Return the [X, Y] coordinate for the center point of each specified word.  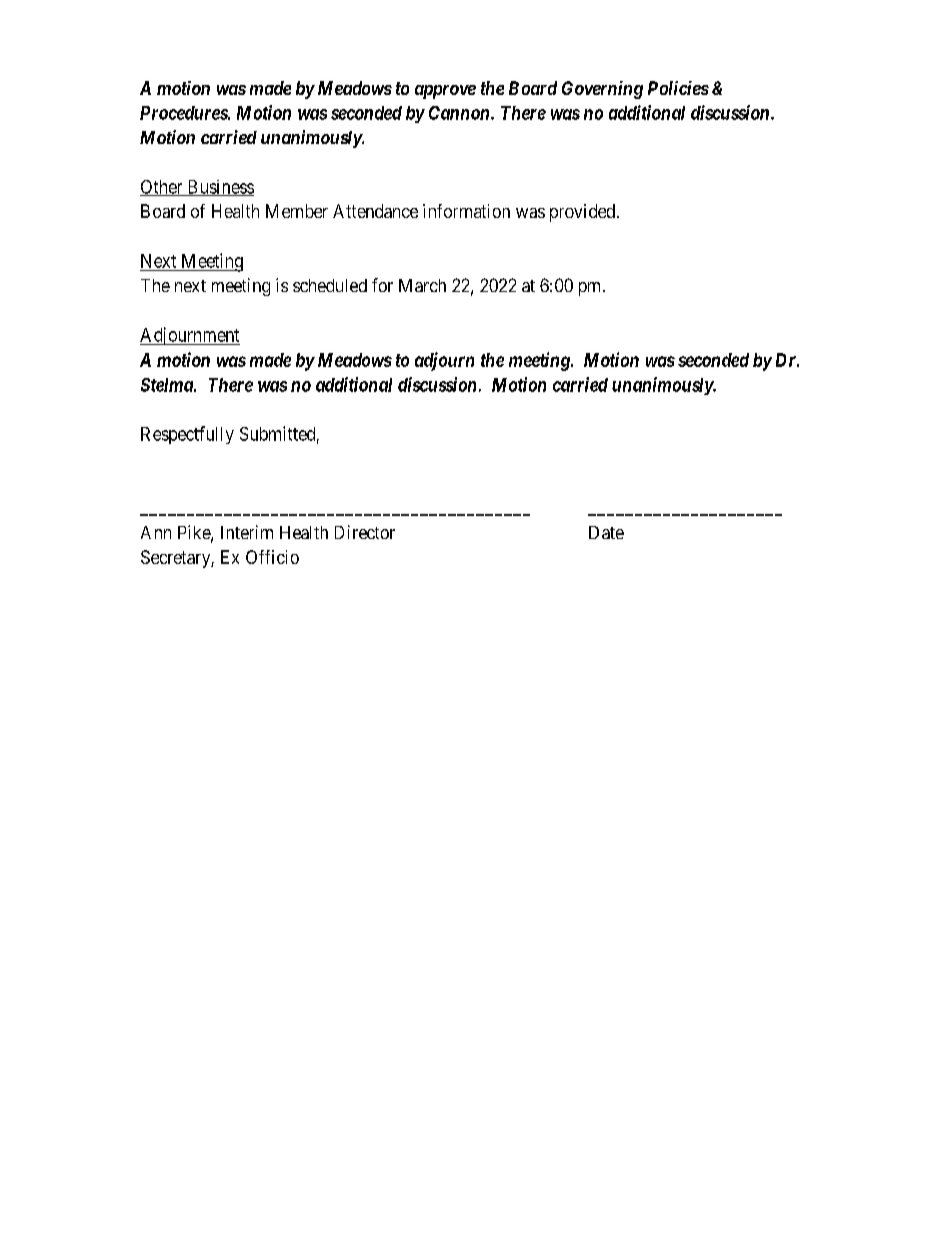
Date [606, 532]
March [422, 285]
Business [219, 188]
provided [582, 213]
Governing [602, 90]
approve [445, 92]
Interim [247, 532]
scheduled [330, 285]
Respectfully [187, 435]
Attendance [375, 211]
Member [297, 211]
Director [365, 532]
